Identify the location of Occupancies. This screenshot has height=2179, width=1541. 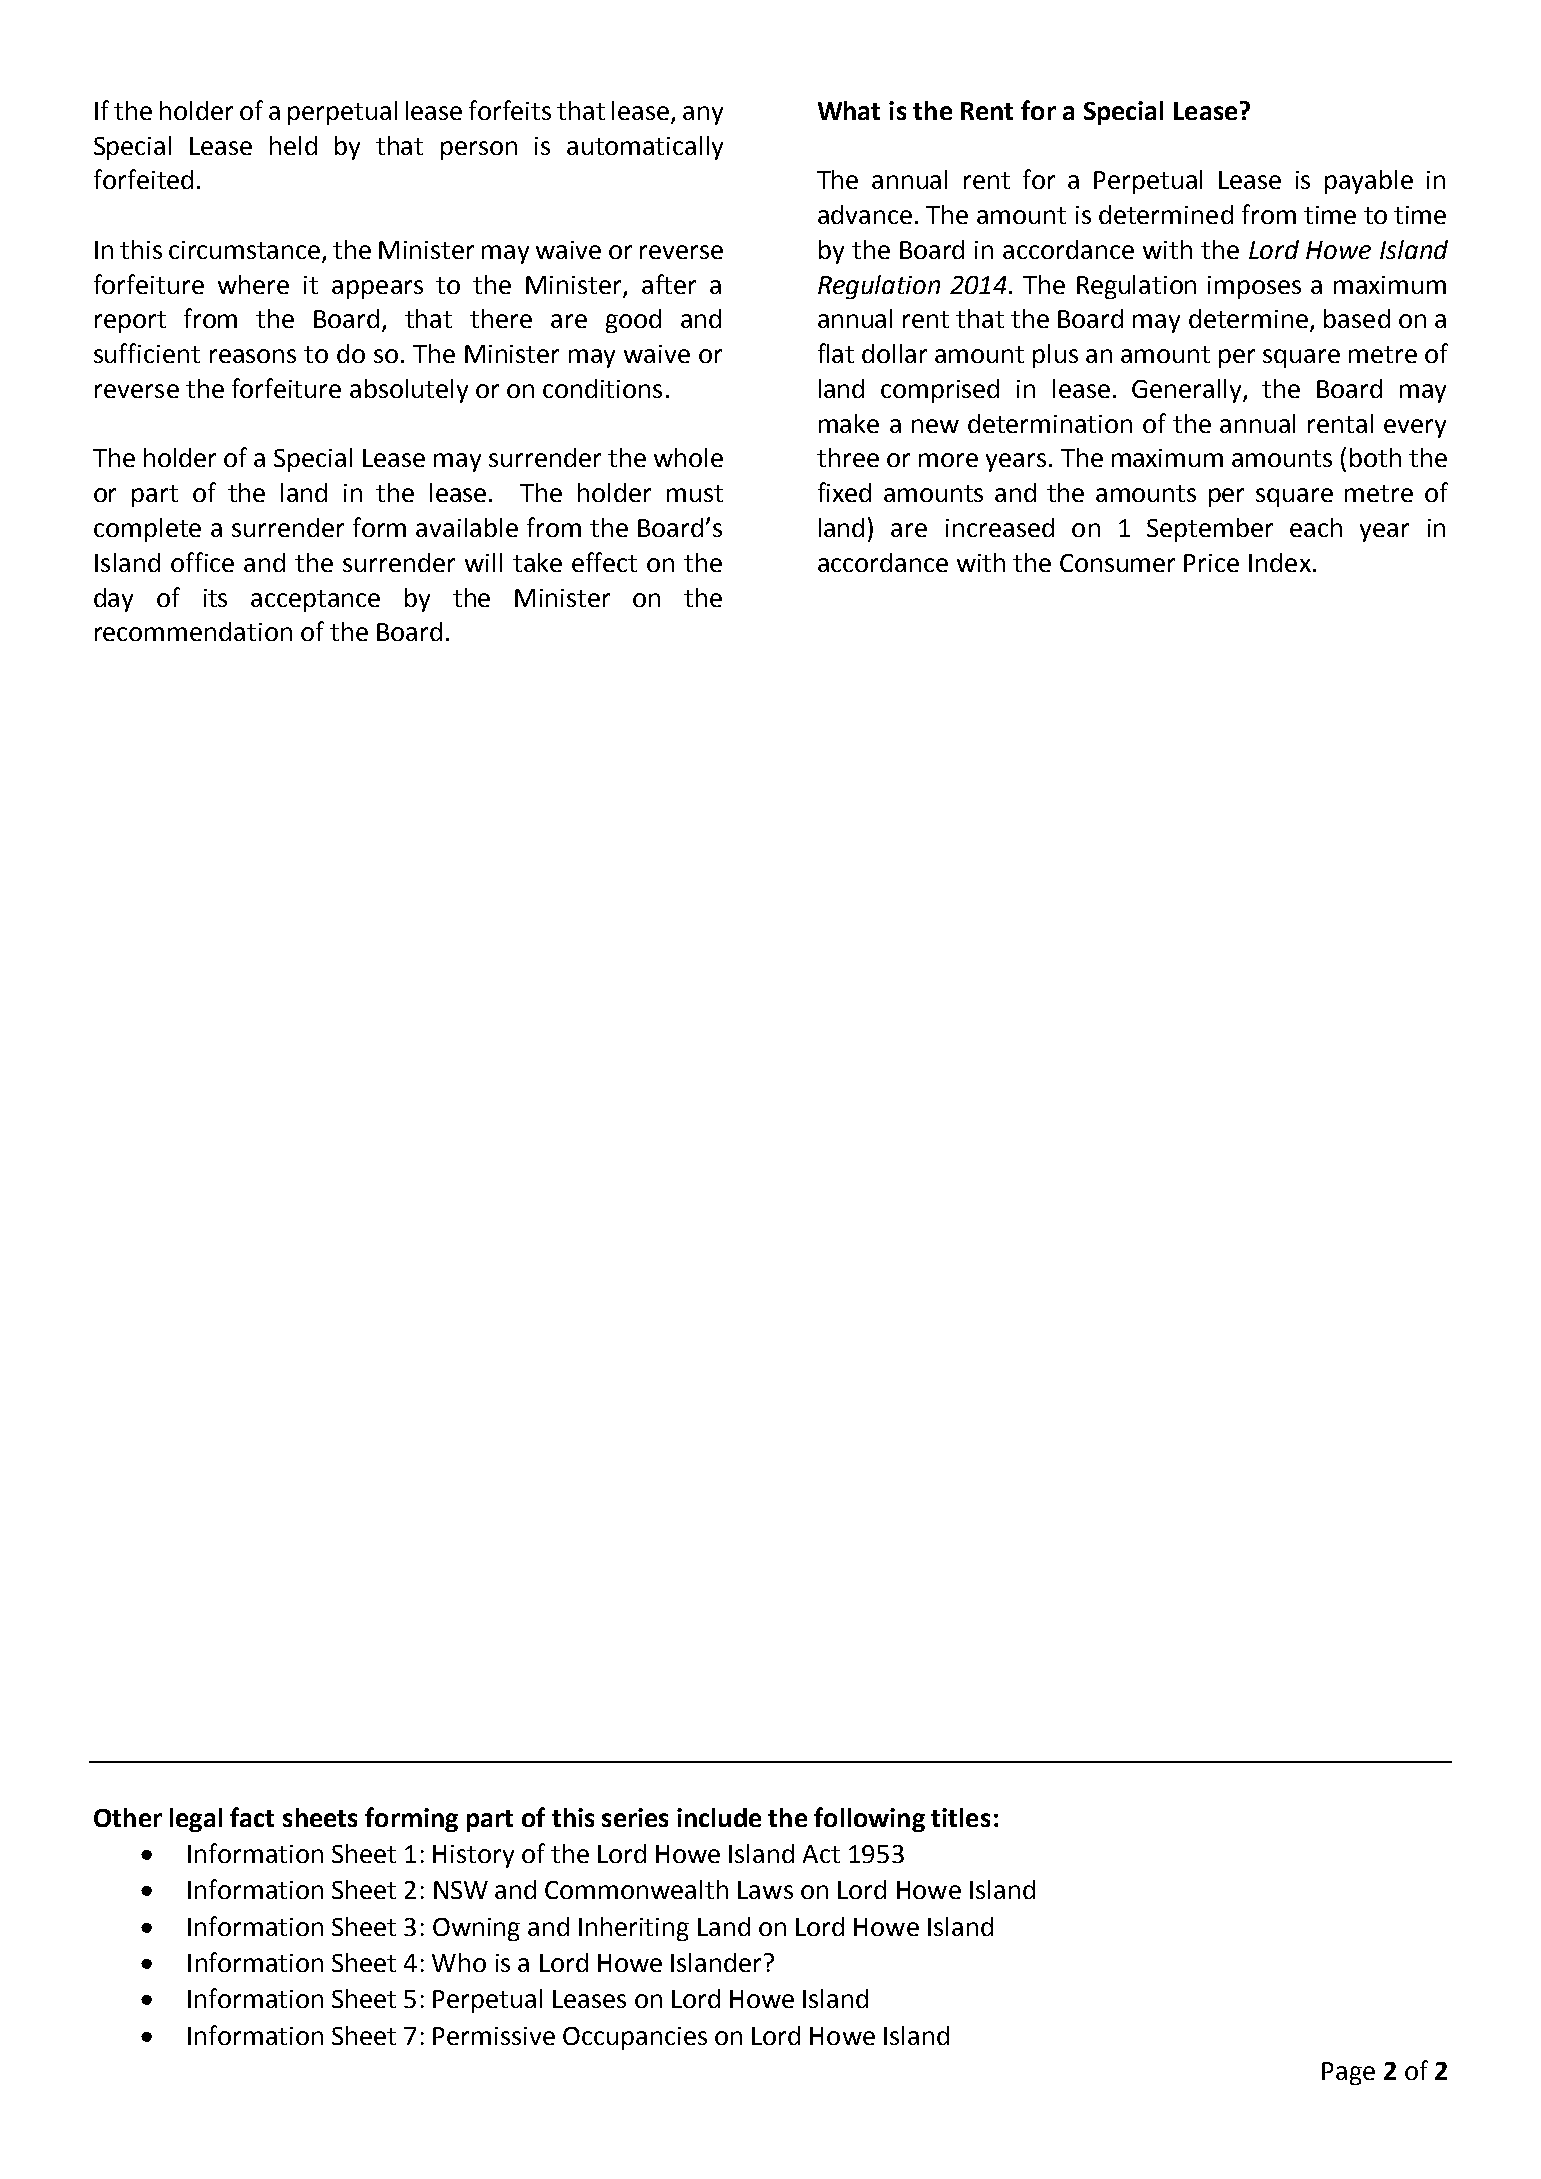
(635, 2038).
